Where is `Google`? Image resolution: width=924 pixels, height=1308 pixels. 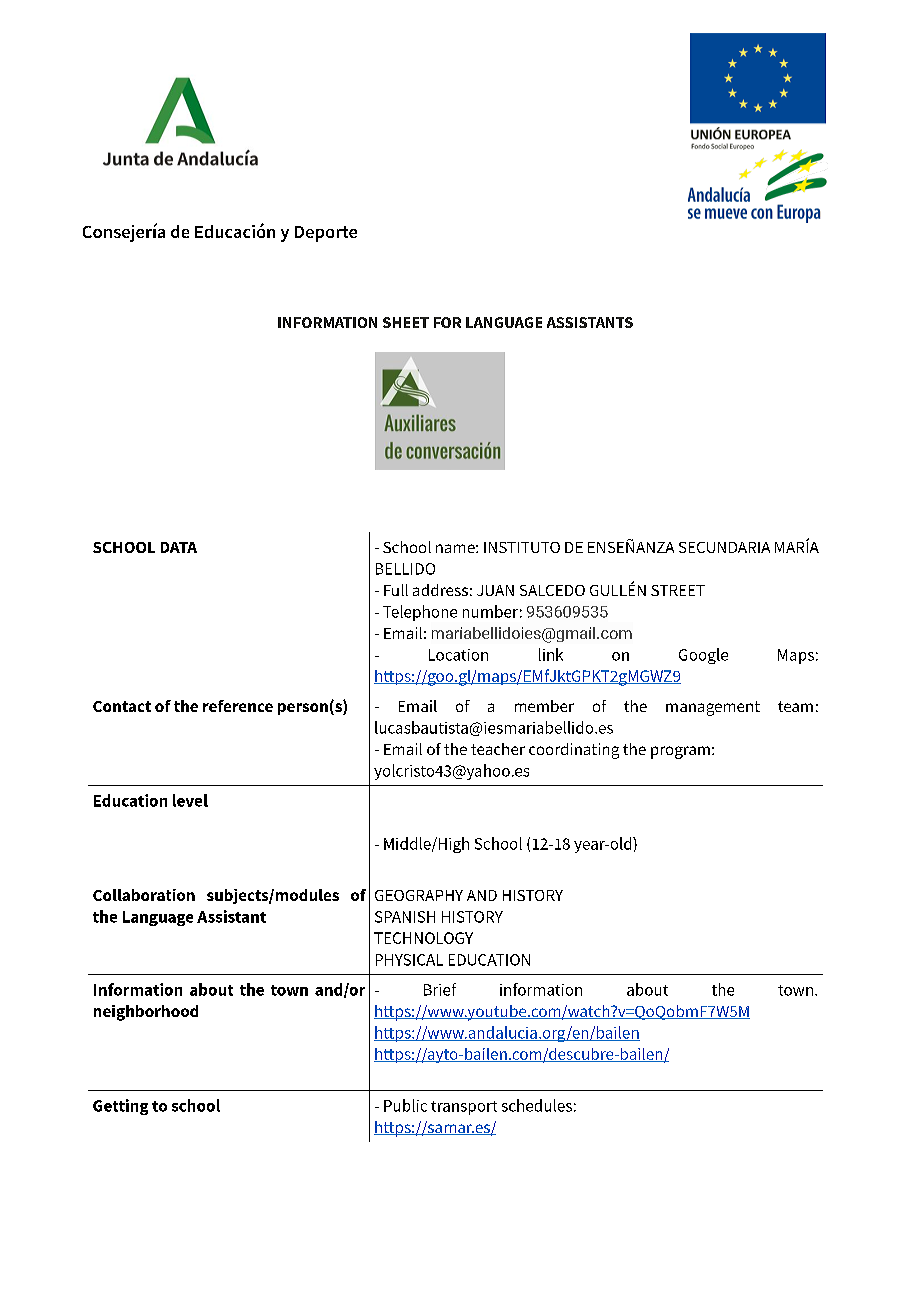 Google is located at coordinates (703, 656).
